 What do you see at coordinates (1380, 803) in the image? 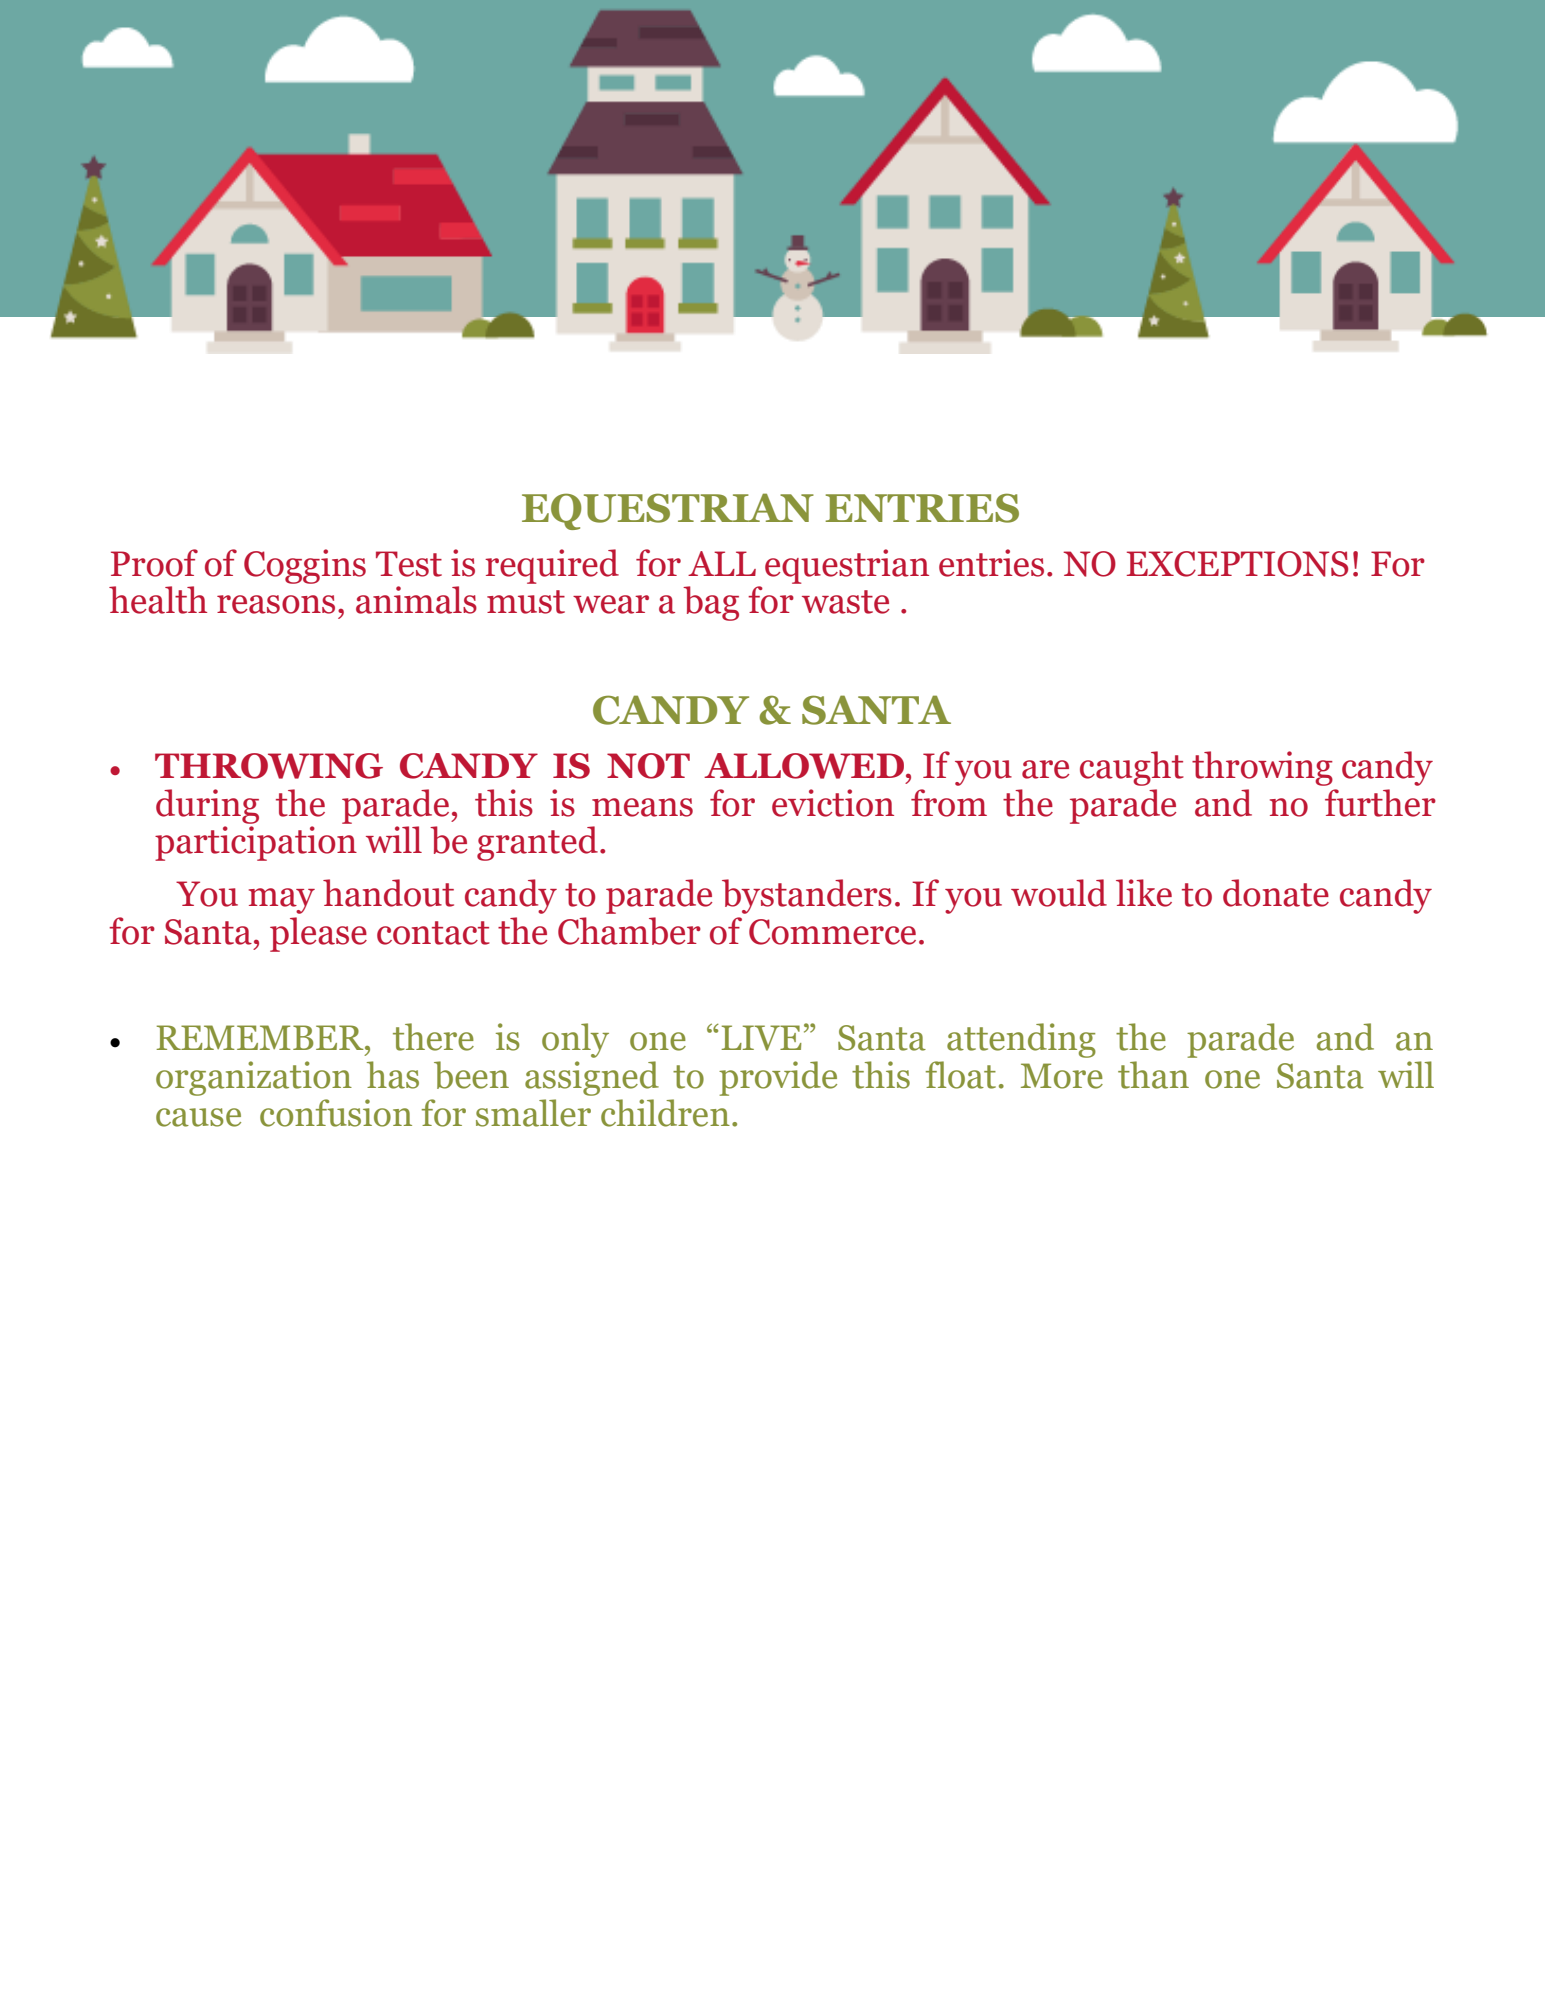
I see `further` at bounding box center [1380, 803].
